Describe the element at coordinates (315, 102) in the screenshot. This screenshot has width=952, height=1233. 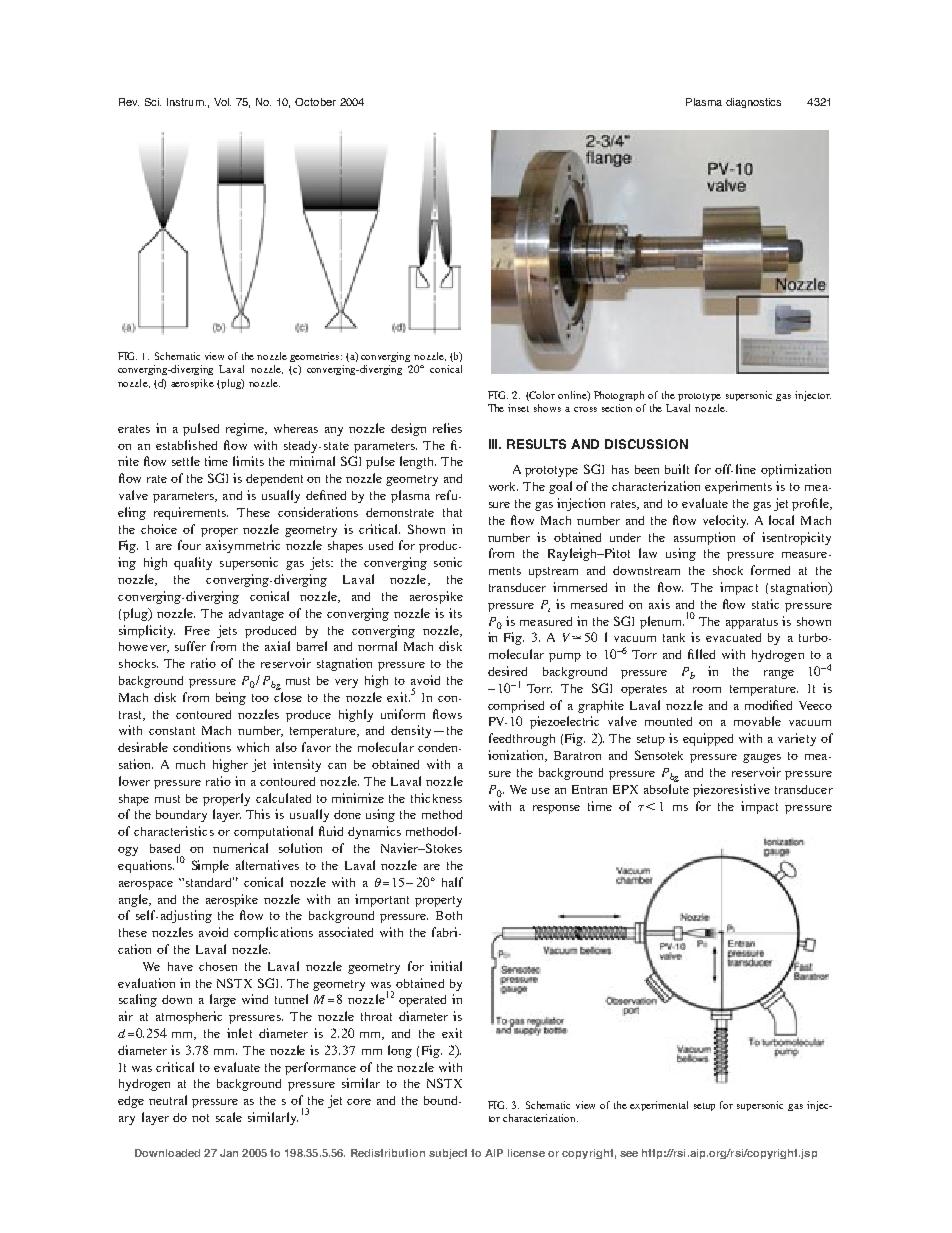
I see `October` at that location.
